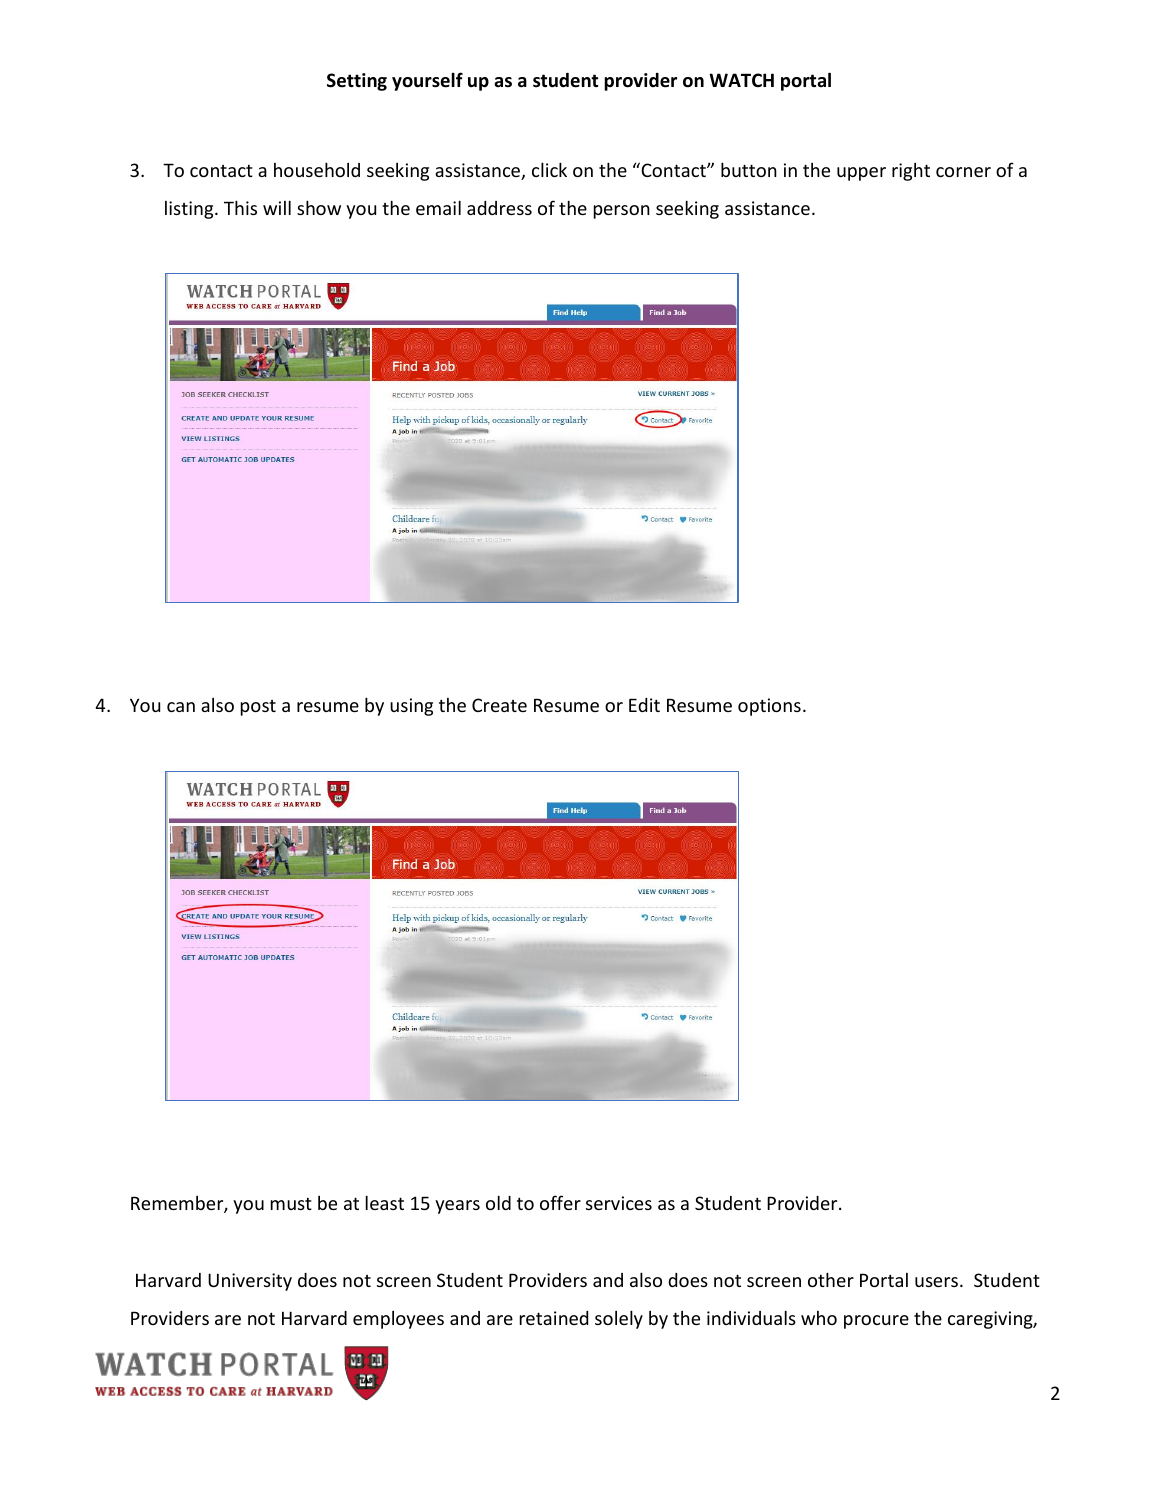 This screenshot has height=1500, width=1159. Describe the element at coordinates (317, 169) in the screenshot. I see `household` at that location.
